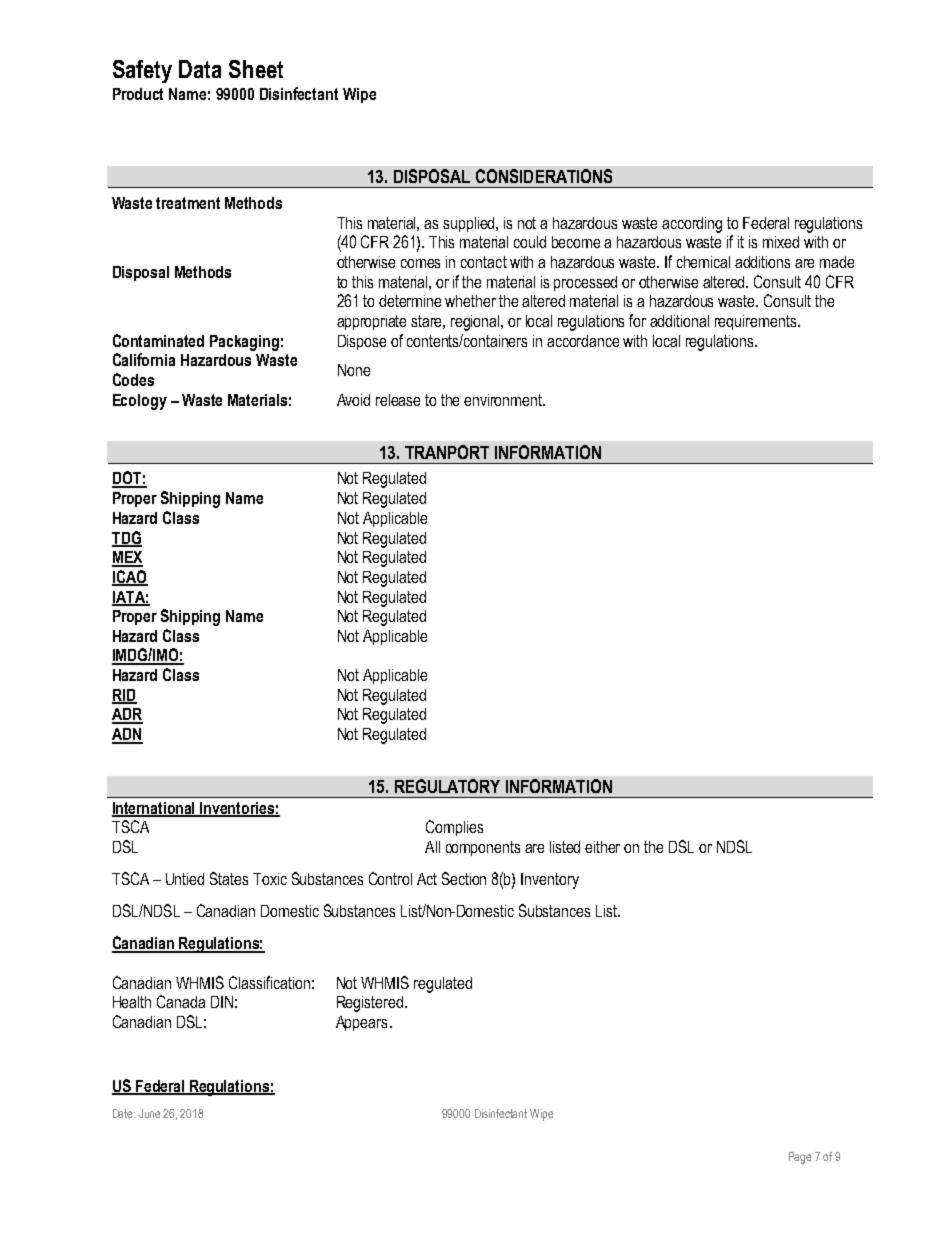 Image resolution: width=952 pixels, height=1233 pixels. I want to click on either, so click(602, 847).
